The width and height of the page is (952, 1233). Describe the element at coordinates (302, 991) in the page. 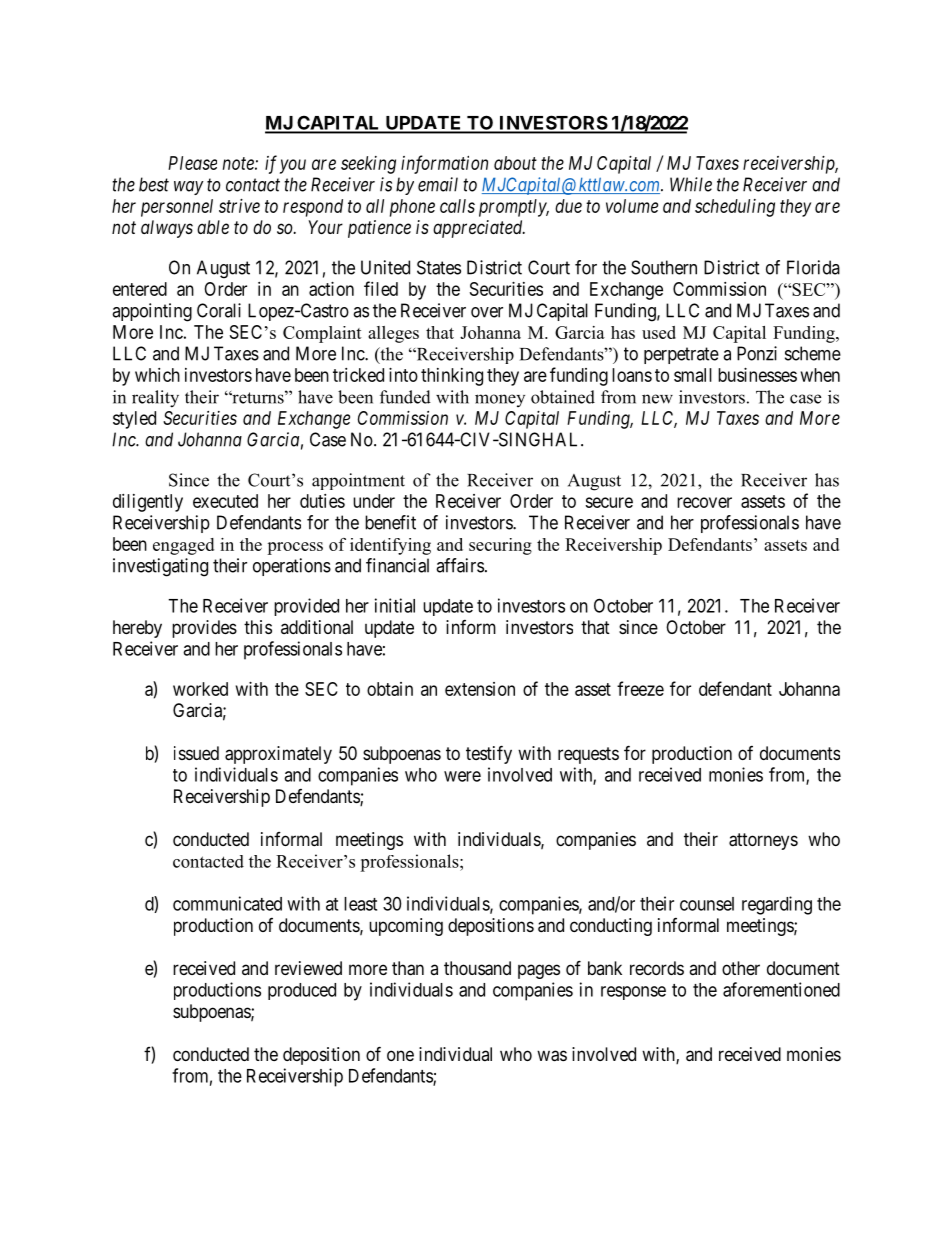

I see `produced` at that location.
